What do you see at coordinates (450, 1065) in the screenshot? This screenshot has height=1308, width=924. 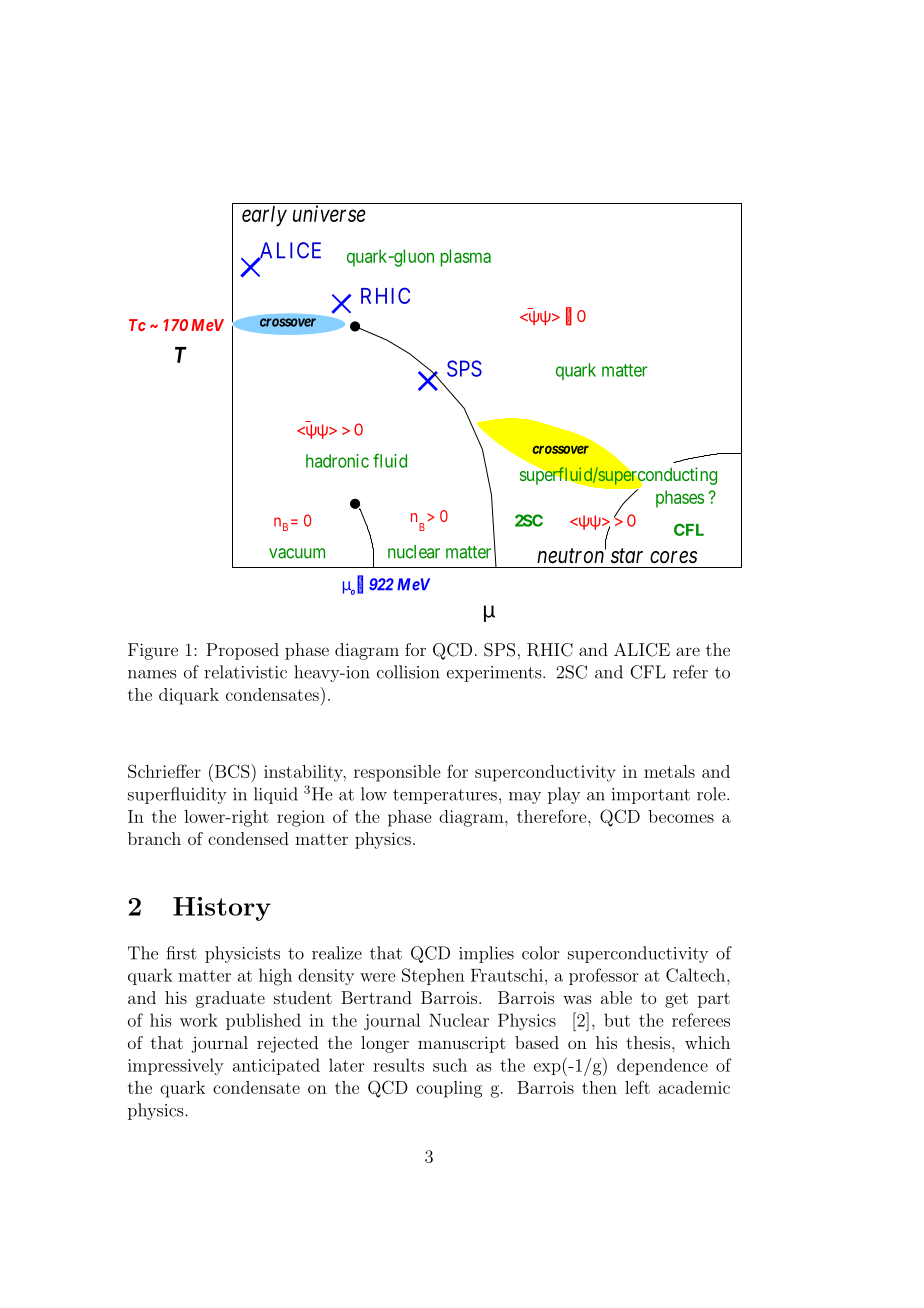 I see `such` at bounding box center [450, 1065].
